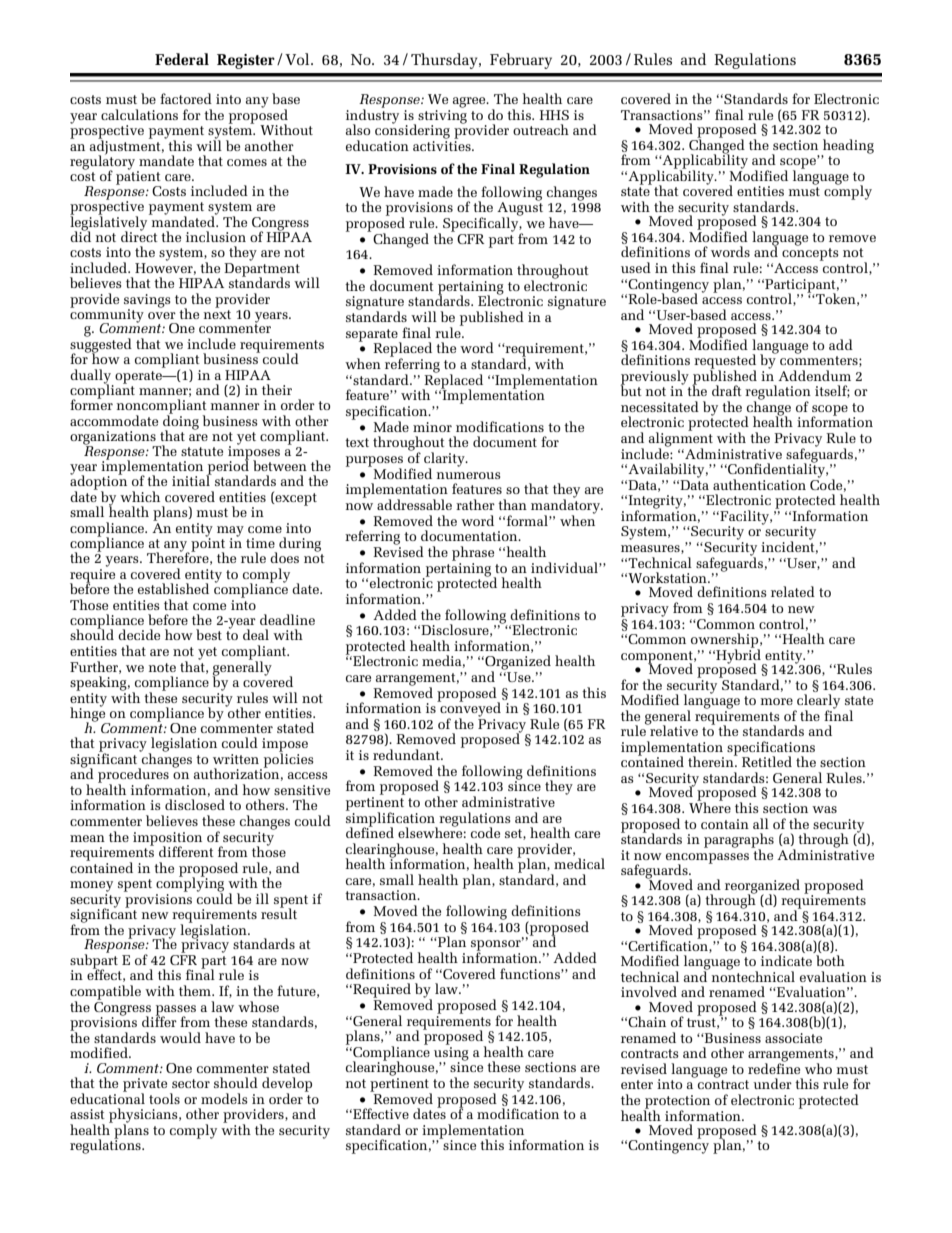  Describe the element at coordinates (133, 776) in the screenshot. I see `procedures` at that location.
